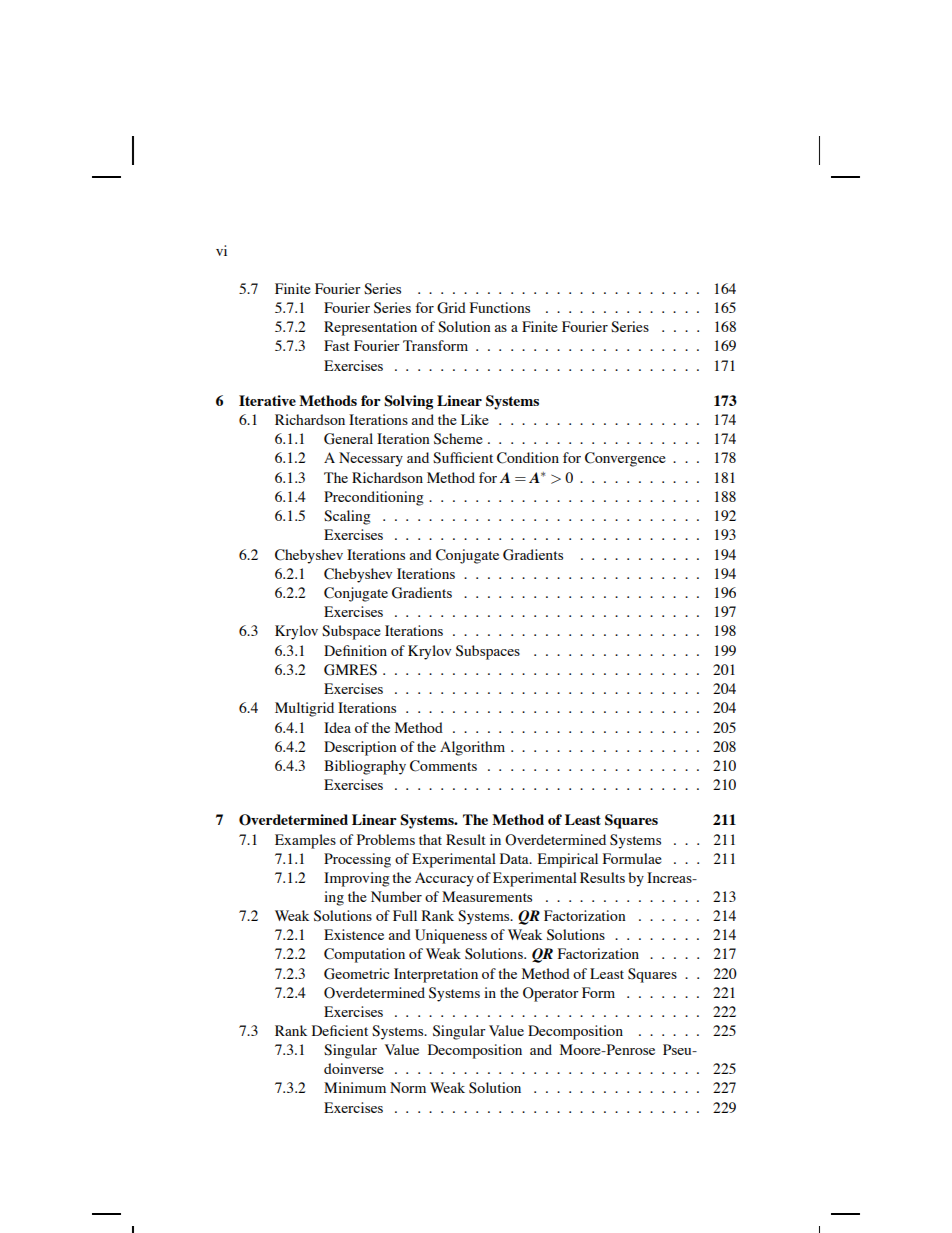 The height and width of the page is (1233, 952). What do you see at coordinates (463, 458) in the page?
I see `Sufficient` at bounding box center [463, 458].
